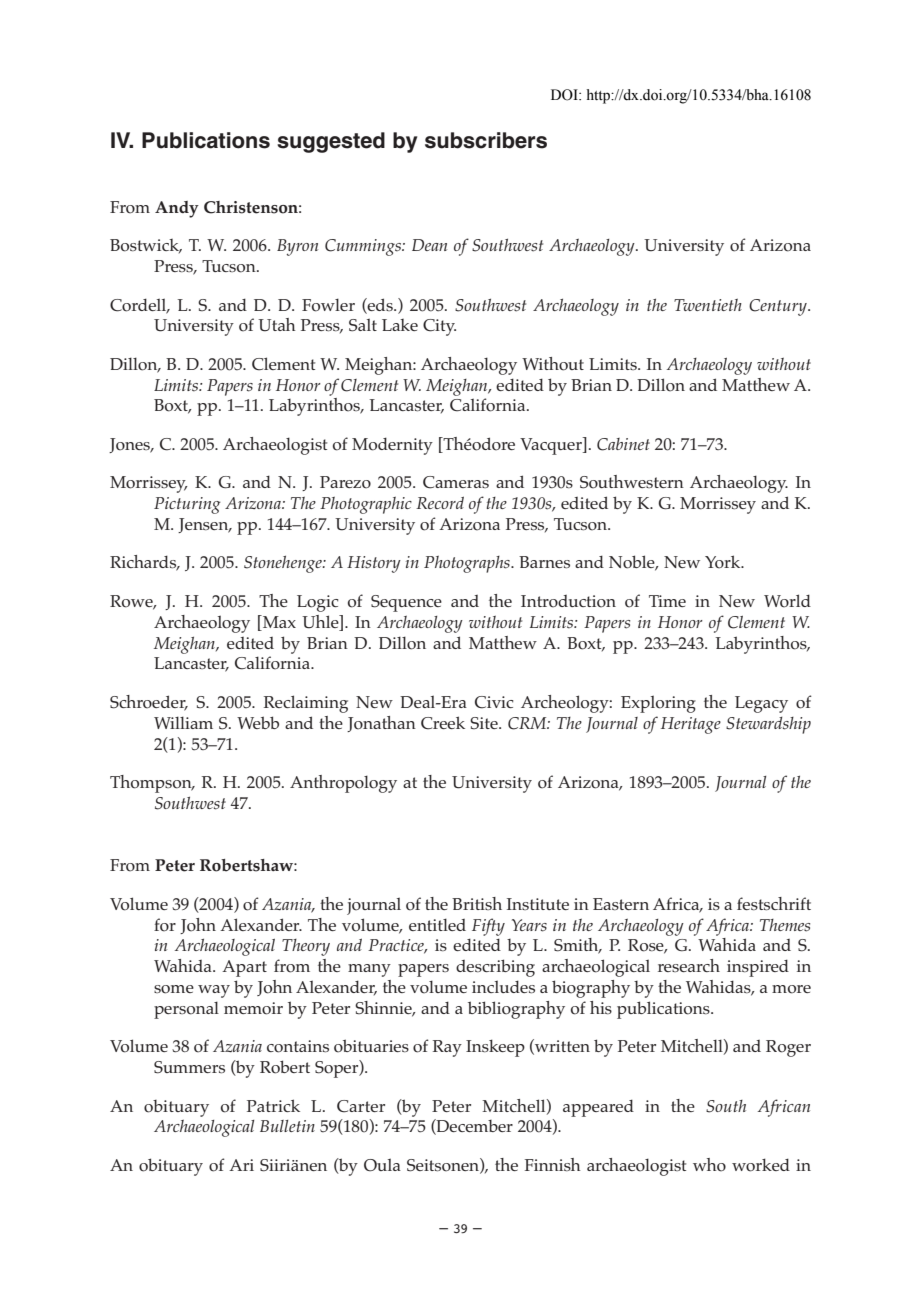 This page has height=1308, width=924. I want to click on Patrick, so click(273, 1105).
